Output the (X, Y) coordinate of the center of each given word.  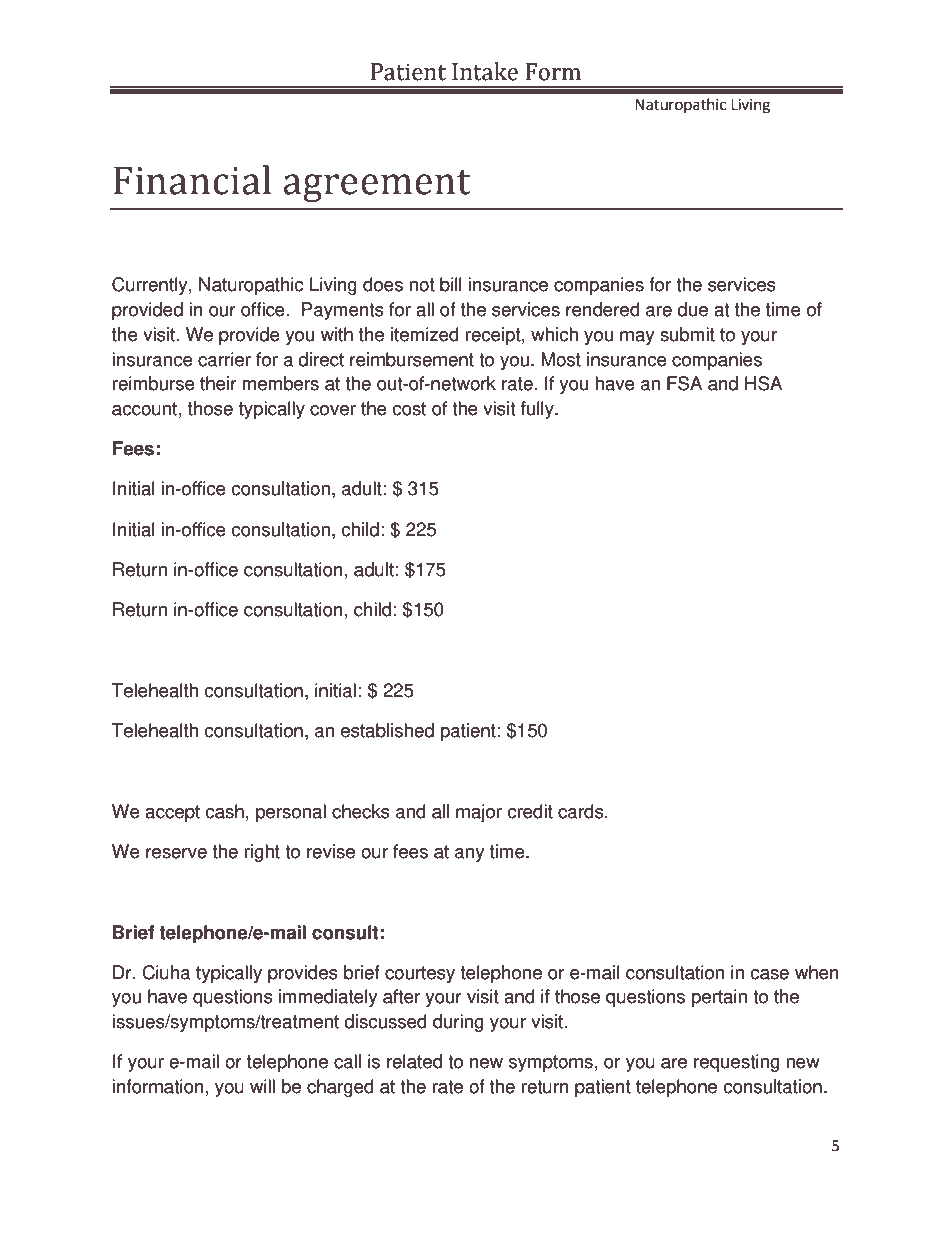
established (387, 730)
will (262, 1086)
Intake (485, 71)
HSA (763, 383)
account (144, 409)
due (692, 309)
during (458, 1023)
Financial (192, 180)
